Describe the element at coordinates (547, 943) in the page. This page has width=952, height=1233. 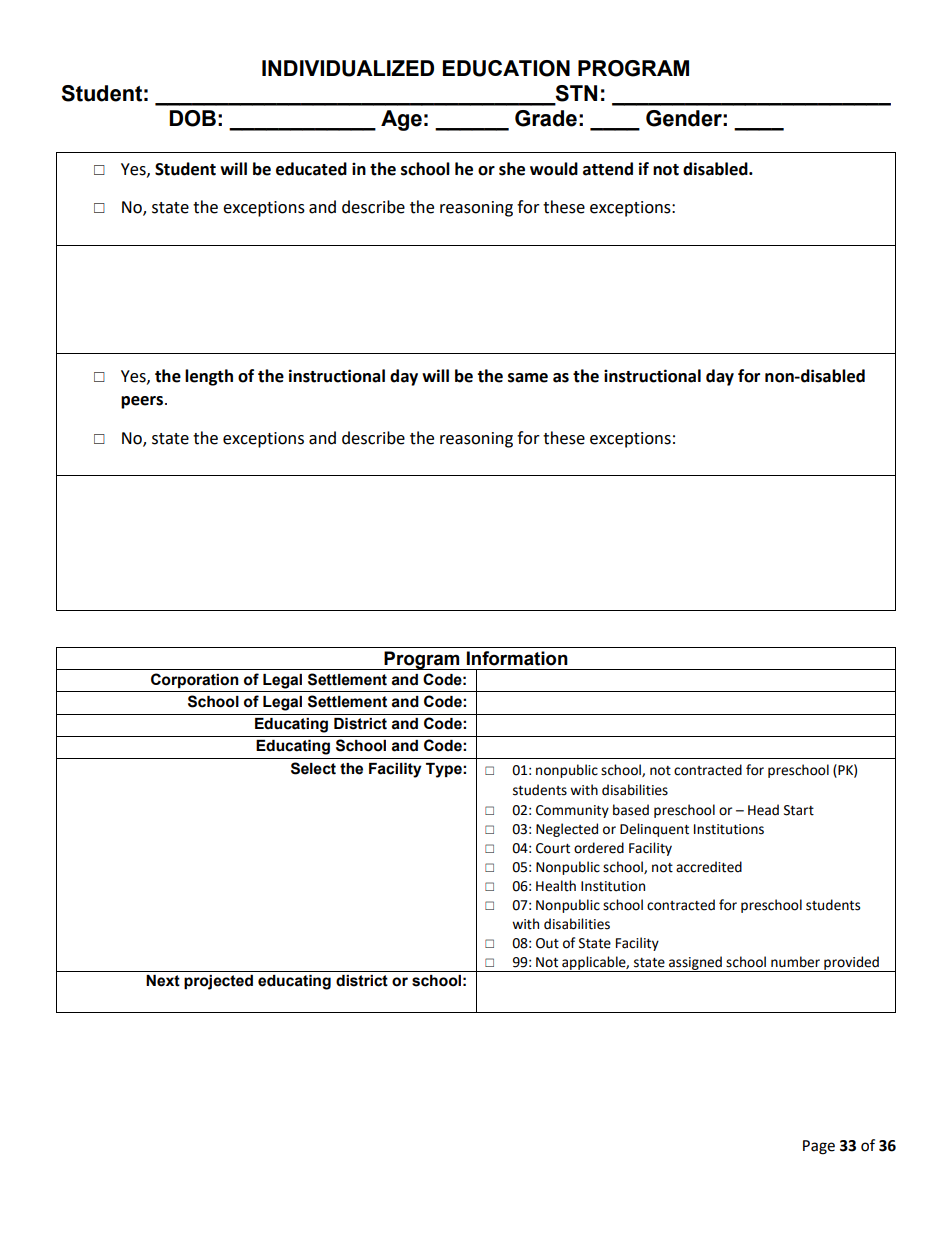
I see `Out` at that location.
